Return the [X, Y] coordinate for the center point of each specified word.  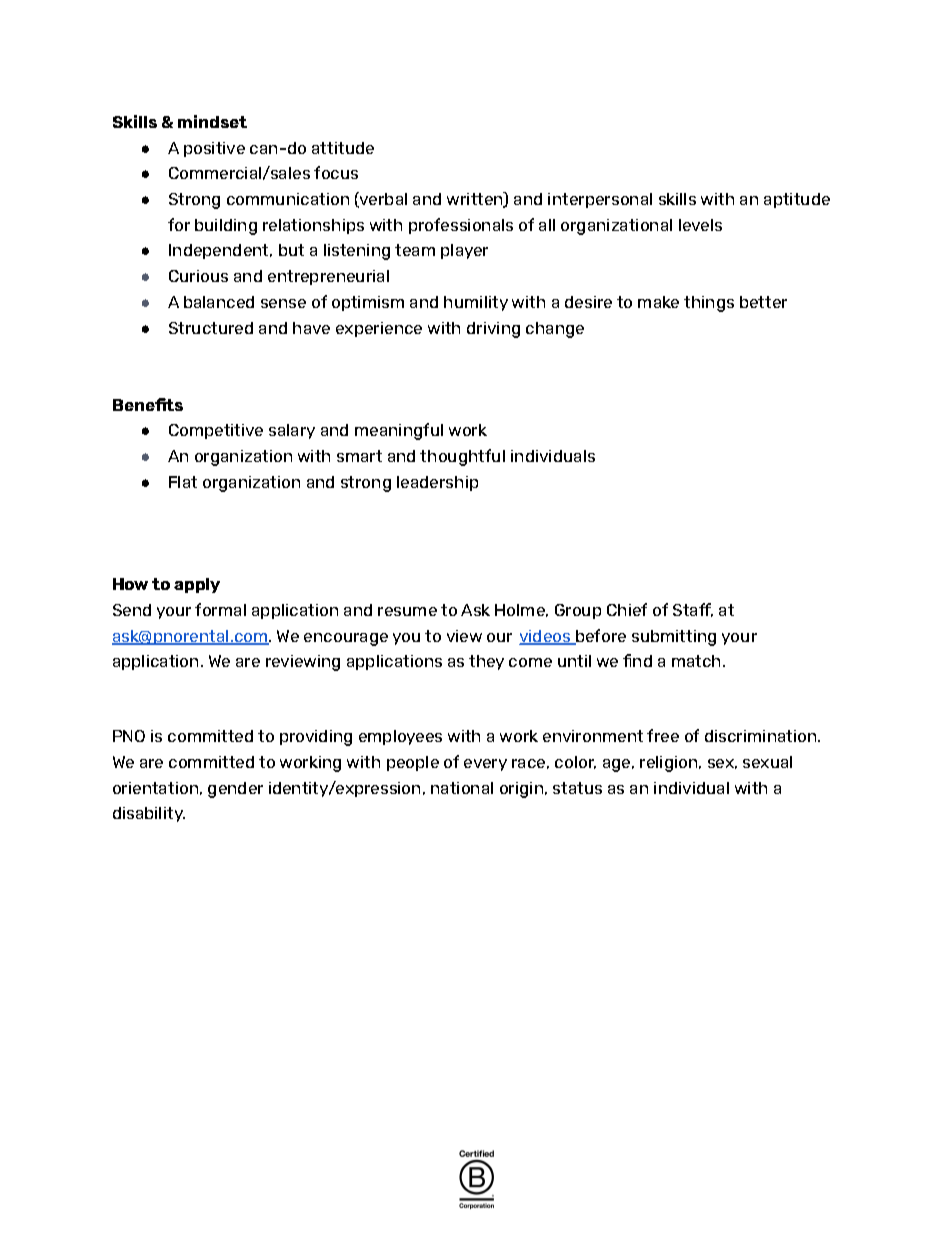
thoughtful [462, 457]
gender [235, 790]
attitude [343, 148]
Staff [693, 610]
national [462, 788]
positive [214, 149]
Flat [183, 482]
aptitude [797, 200]
